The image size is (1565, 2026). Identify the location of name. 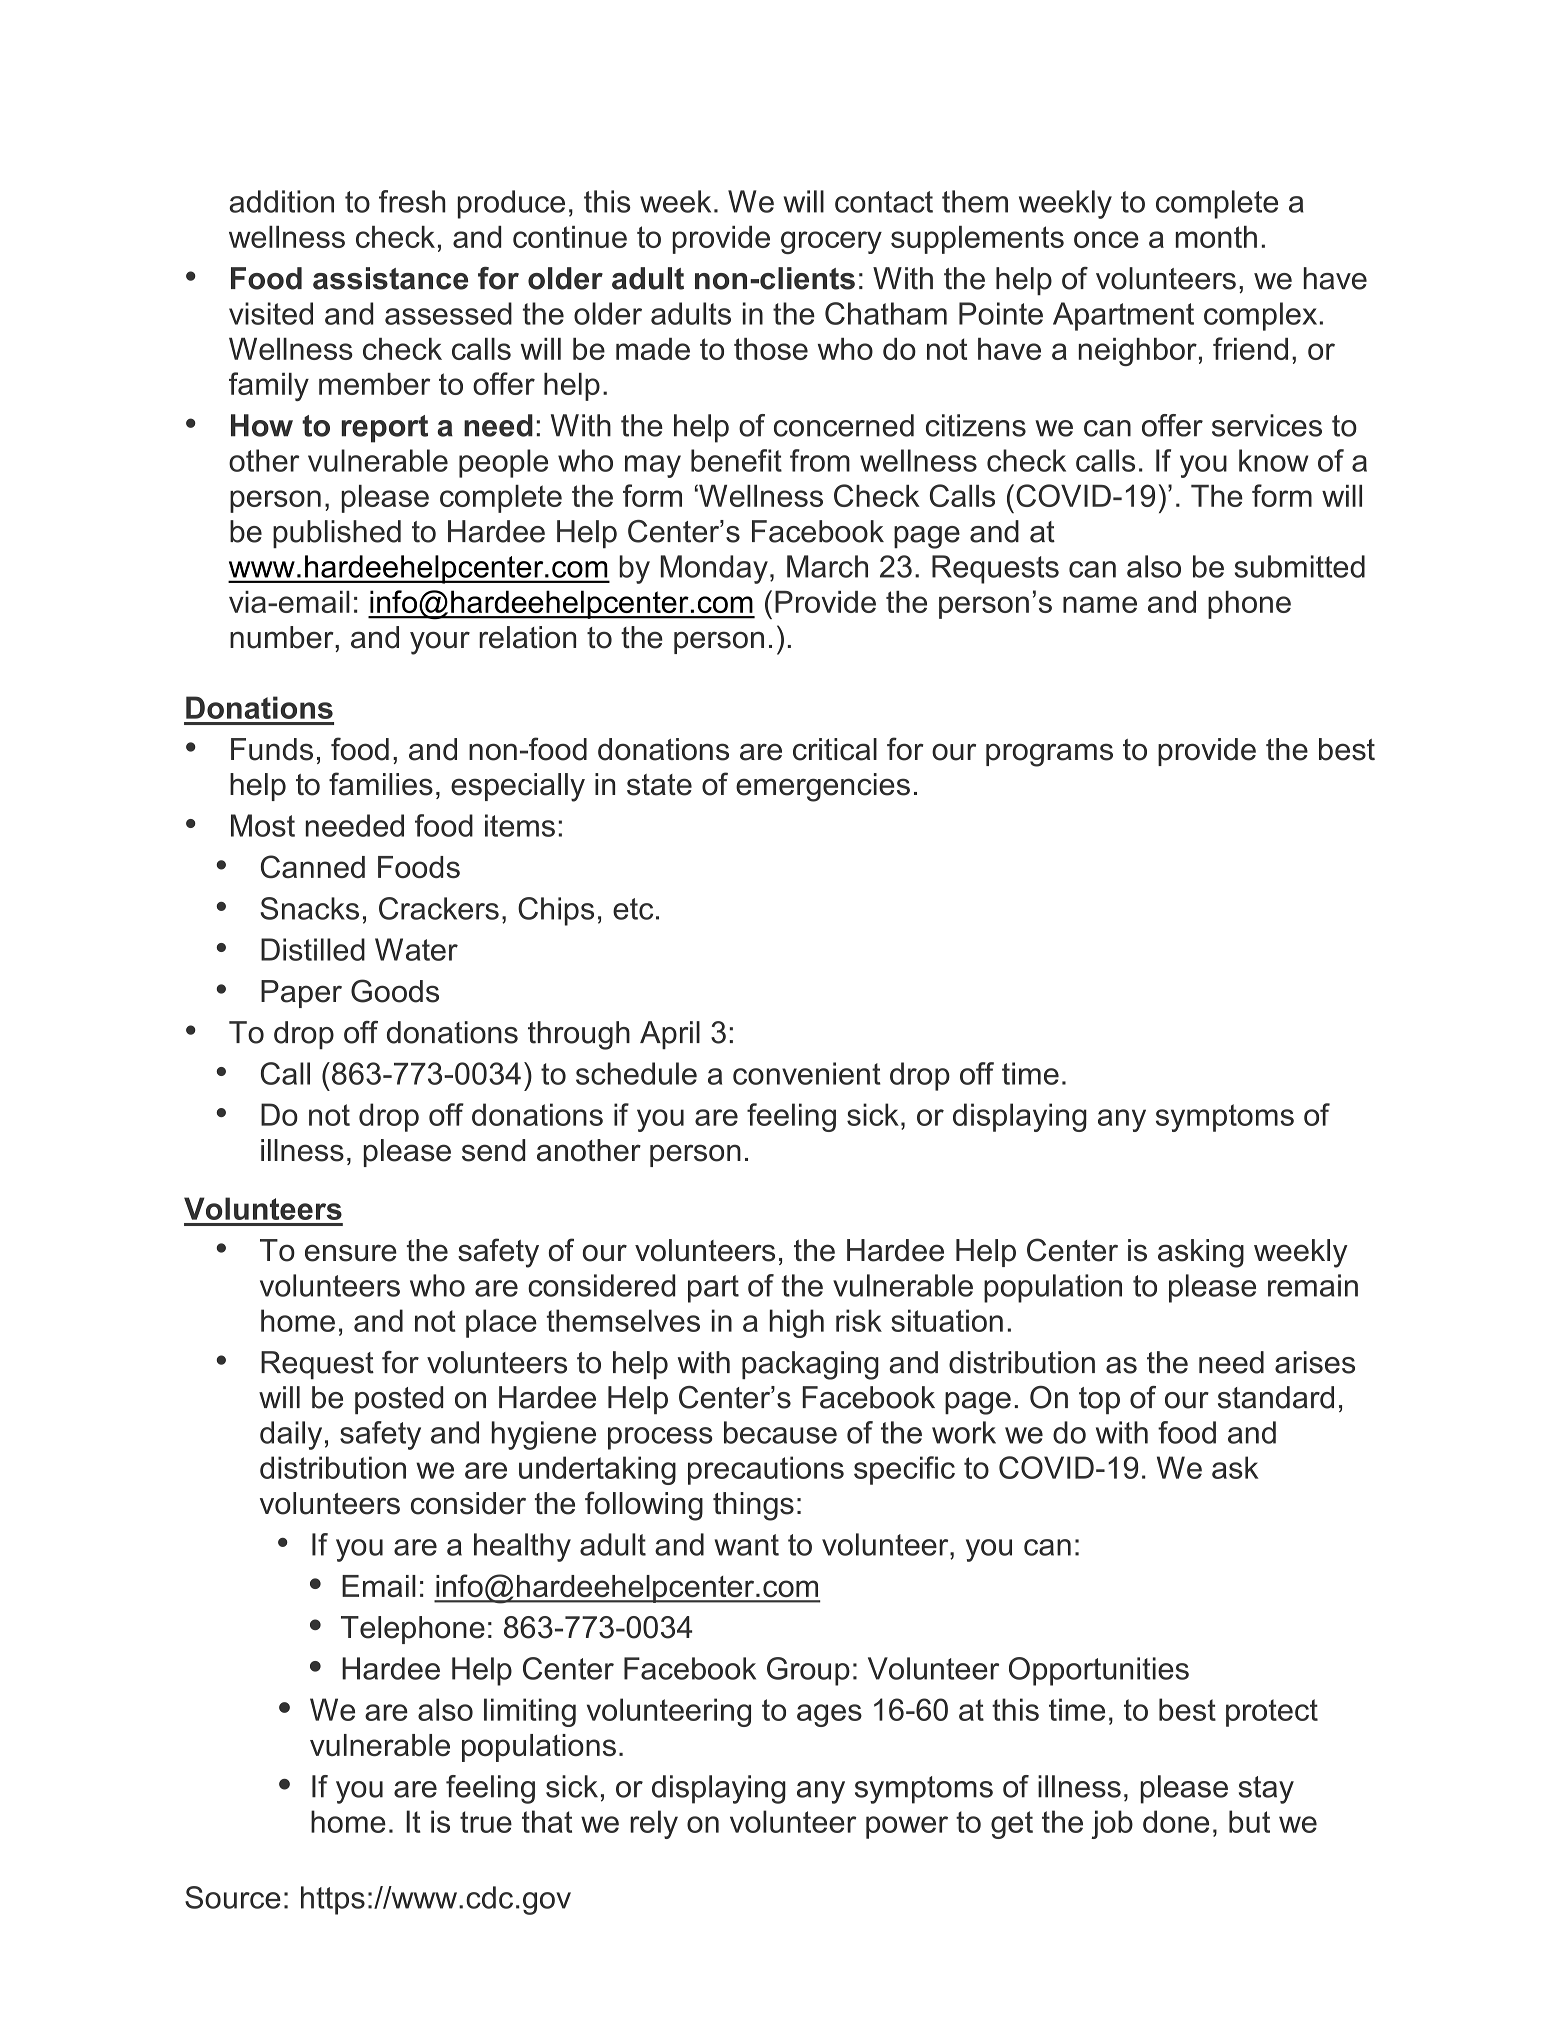
(1100, 604).
